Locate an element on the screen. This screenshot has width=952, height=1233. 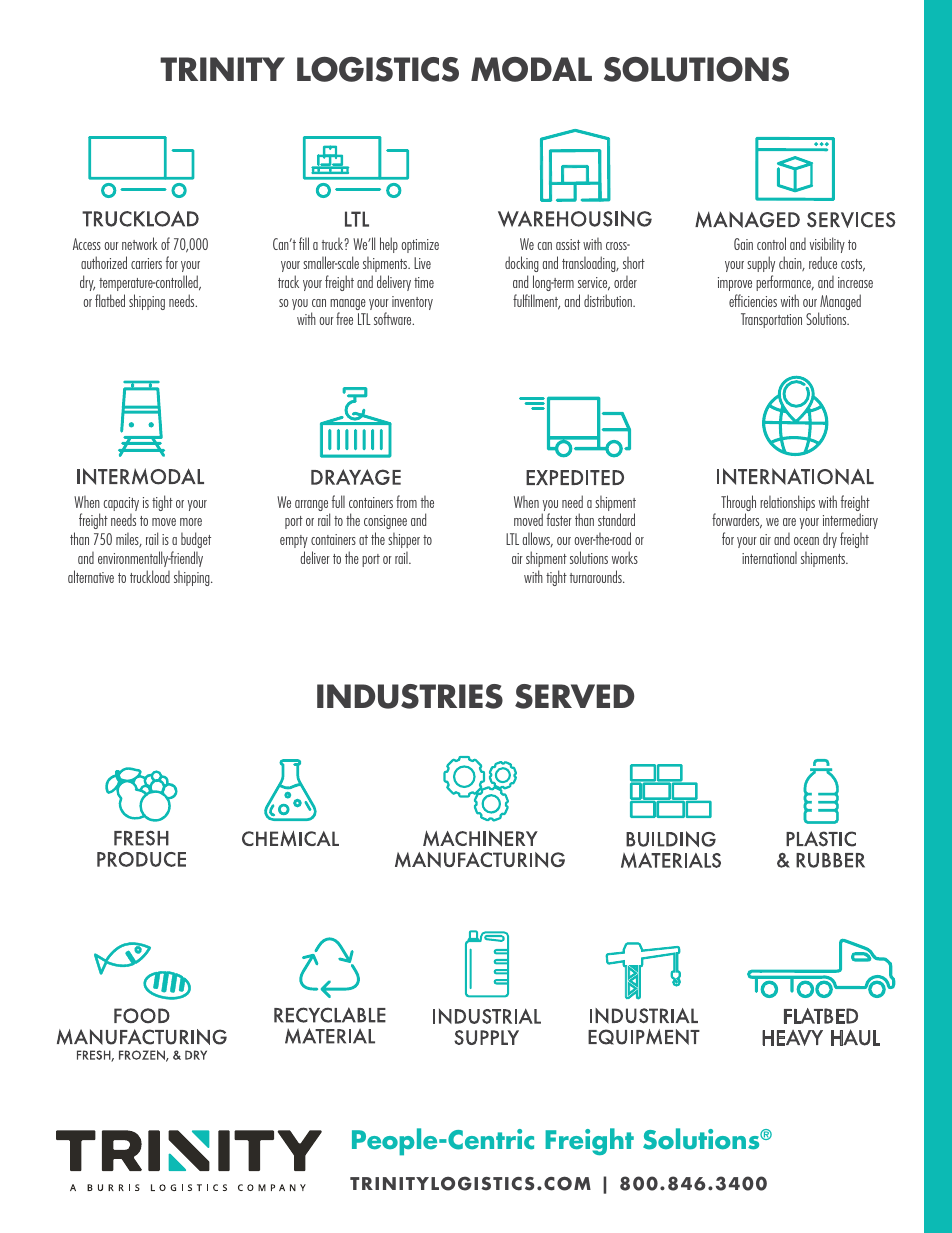
Gain is located at coordinates (743, 244).
